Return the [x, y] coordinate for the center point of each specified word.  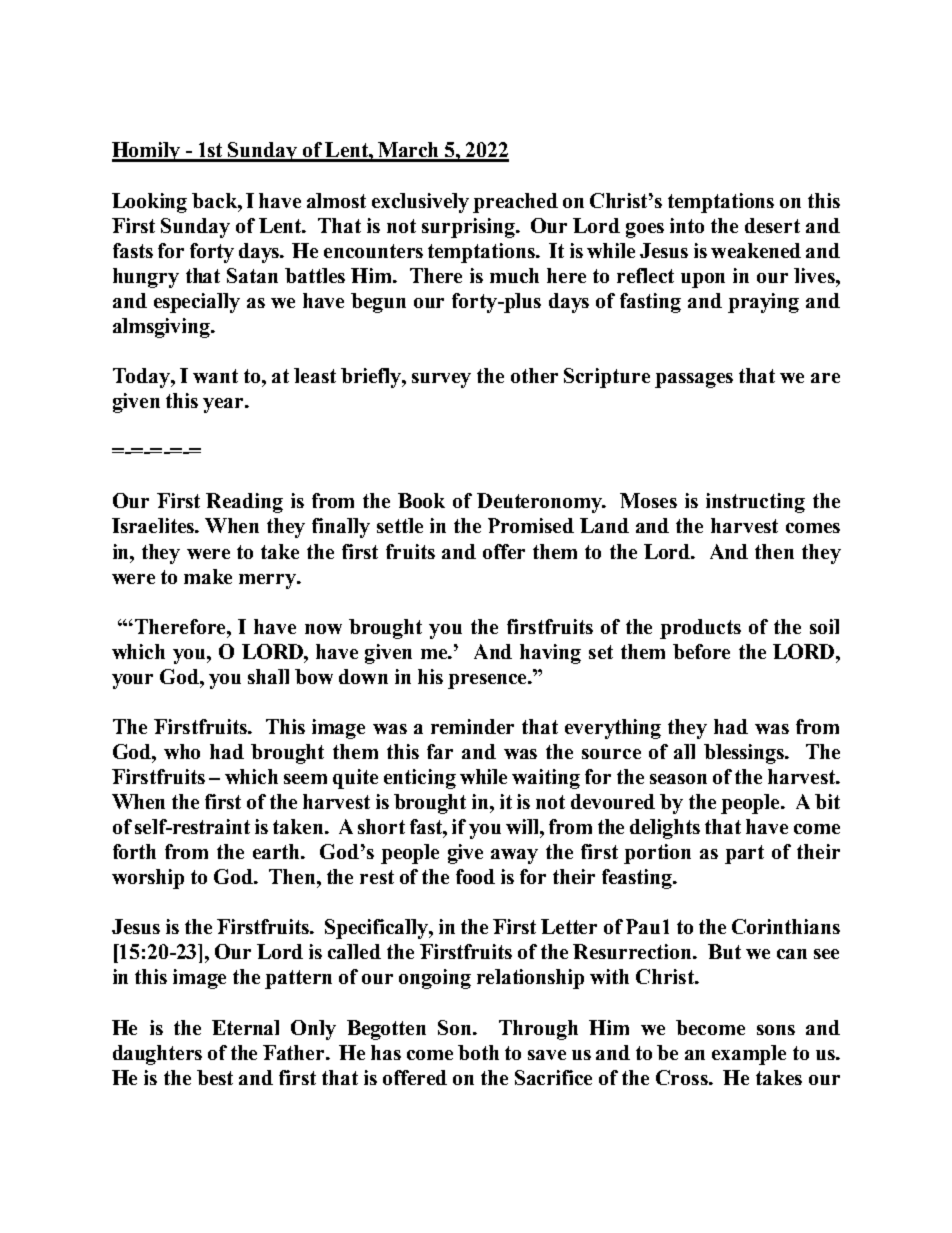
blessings [745, 754]
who [182, 751]
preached [515, 203]
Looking [149, 203]
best [215, 1077]
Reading [244, 503]
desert [772, 225]
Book [421, 500]
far [440, 751]
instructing [755, 503]
